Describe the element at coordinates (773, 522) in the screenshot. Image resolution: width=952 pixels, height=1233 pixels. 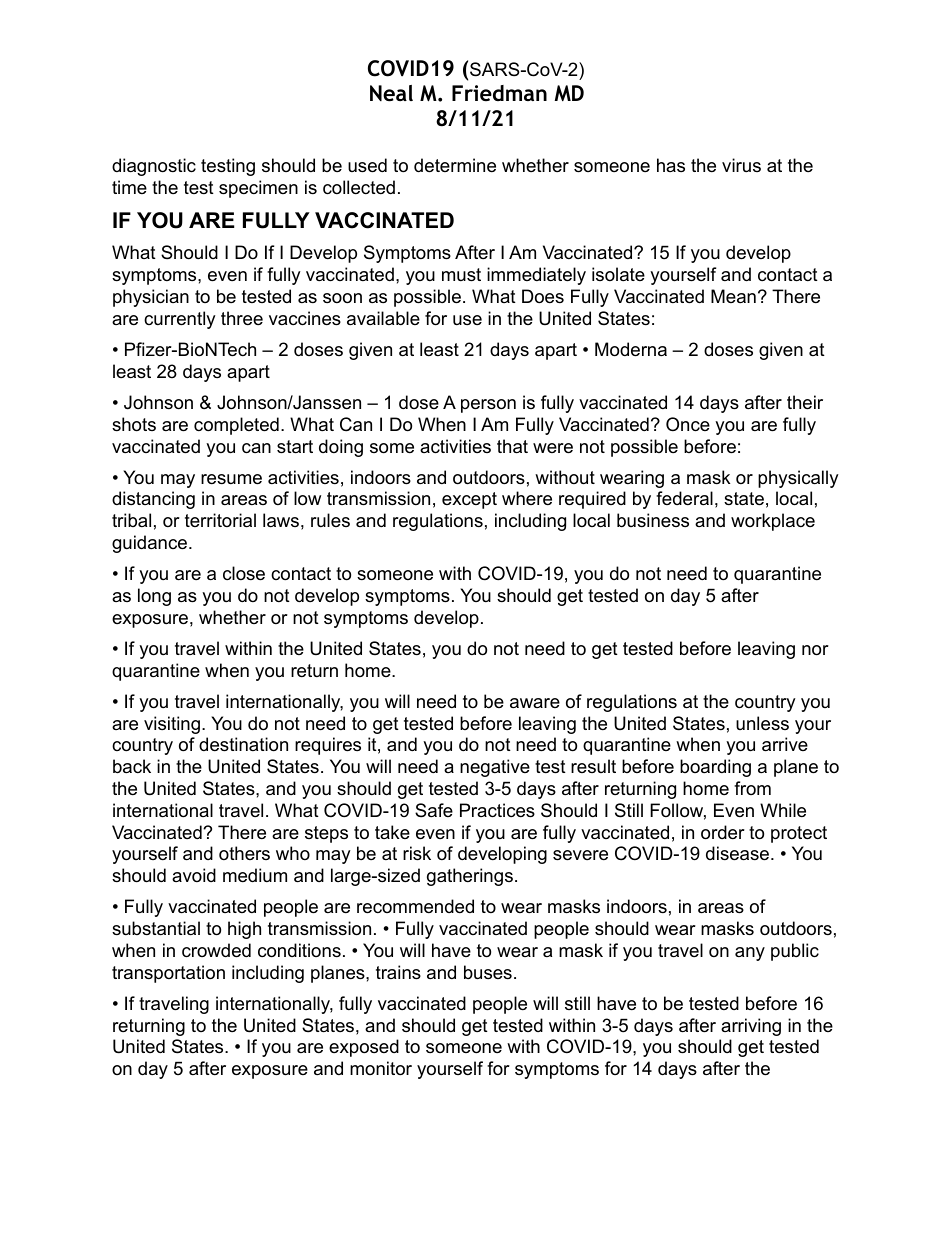
I see `workplace` at that location.
